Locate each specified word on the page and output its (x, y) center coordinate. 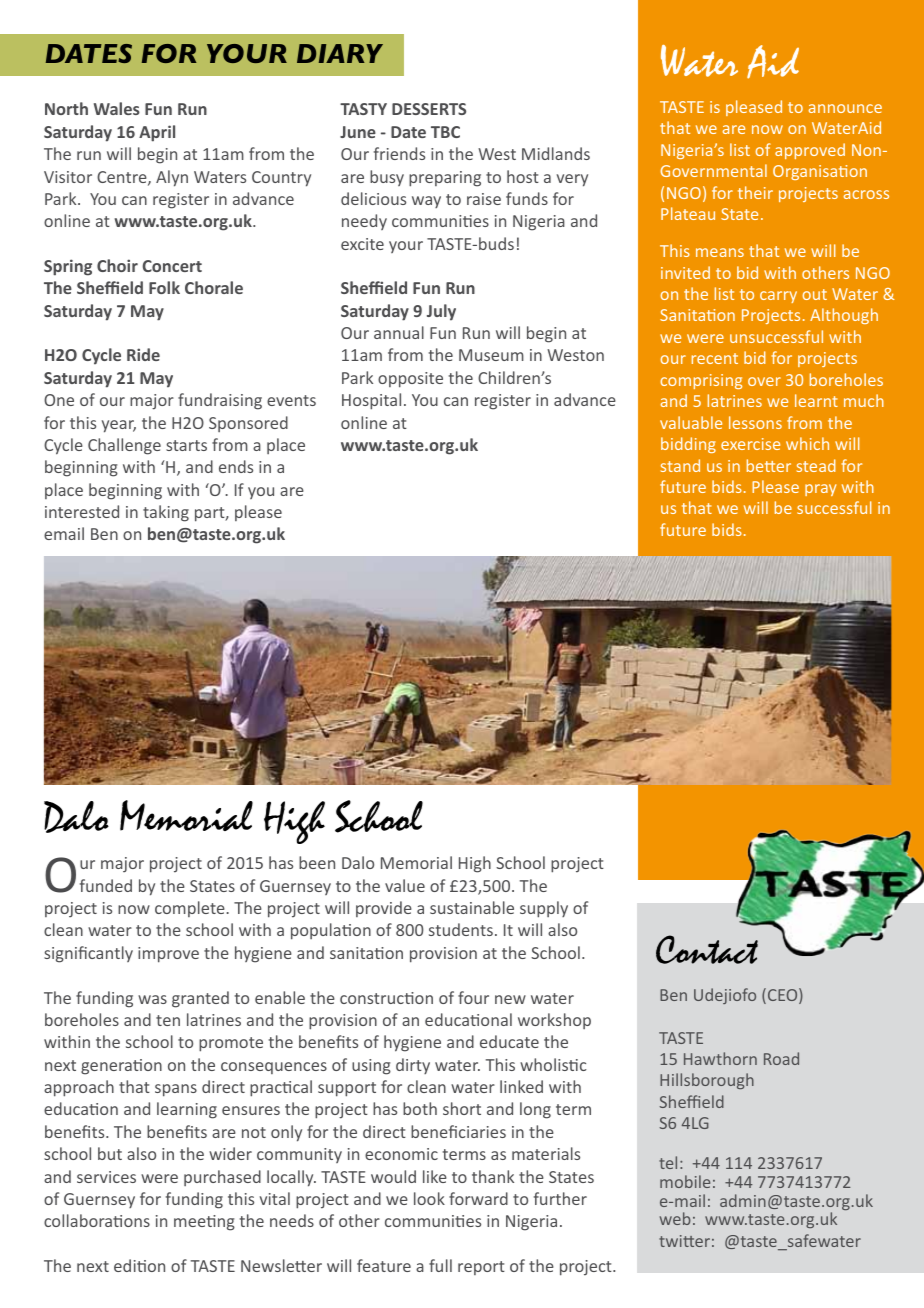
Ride (143, 354)
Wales (117, 108)
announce (845, 108)
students (461, 929)
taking (166, 513)
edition (139, 1265)
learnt (816, 400)
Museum (491, 355)
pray (820, 490)
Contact (707, 949)
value (405, 885)
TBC (445, 132)
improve (168, 955)
